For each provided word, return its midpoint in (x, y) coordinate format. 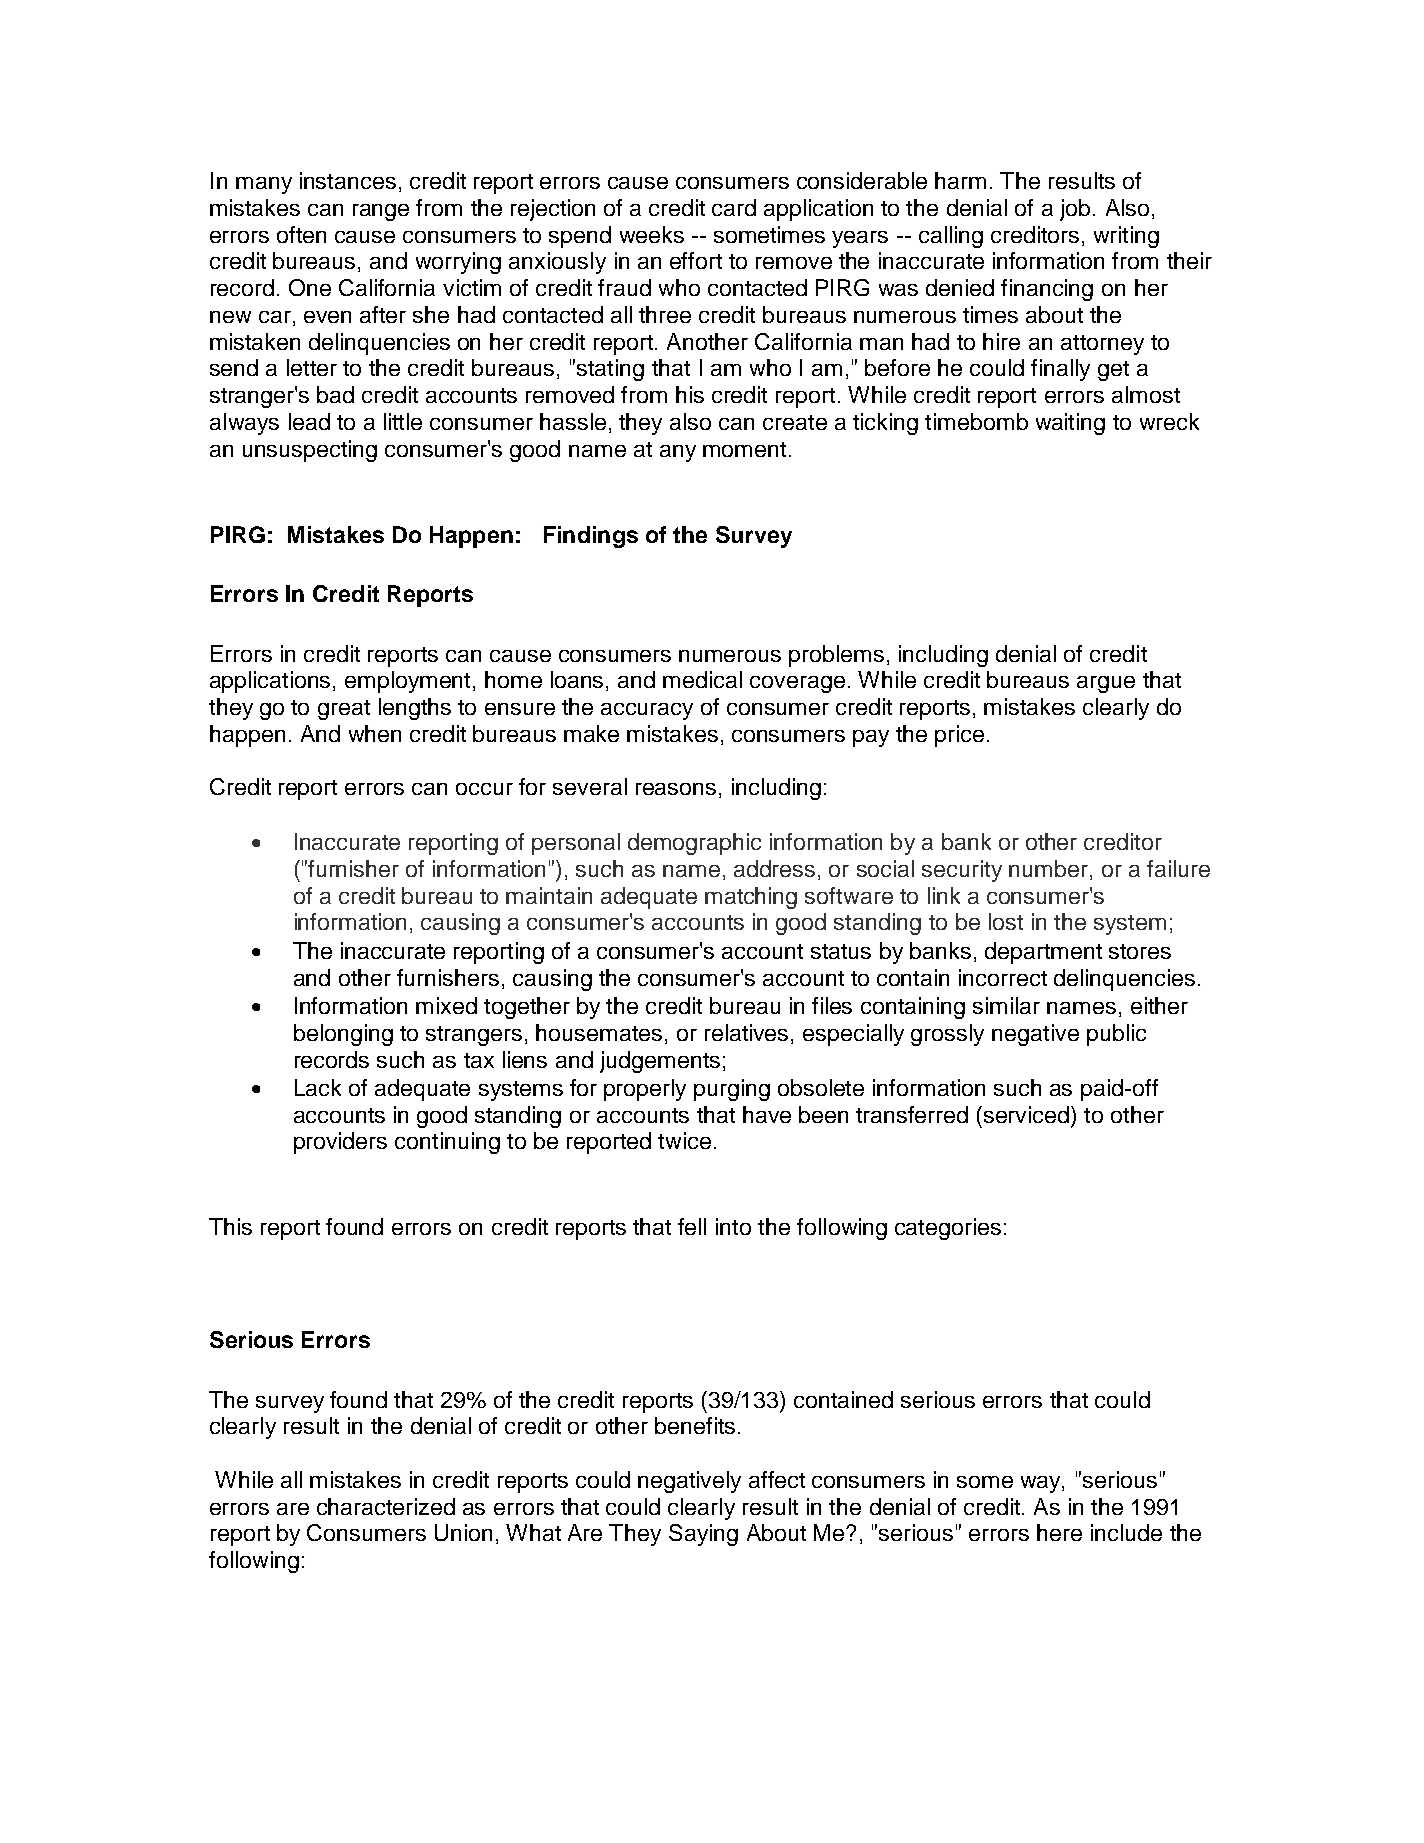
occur (484, 789)
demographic (694, 844)
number (1050, 870)
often (301, 234)
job (1075, 210)
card (734, 207)
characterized (386, 1506)
